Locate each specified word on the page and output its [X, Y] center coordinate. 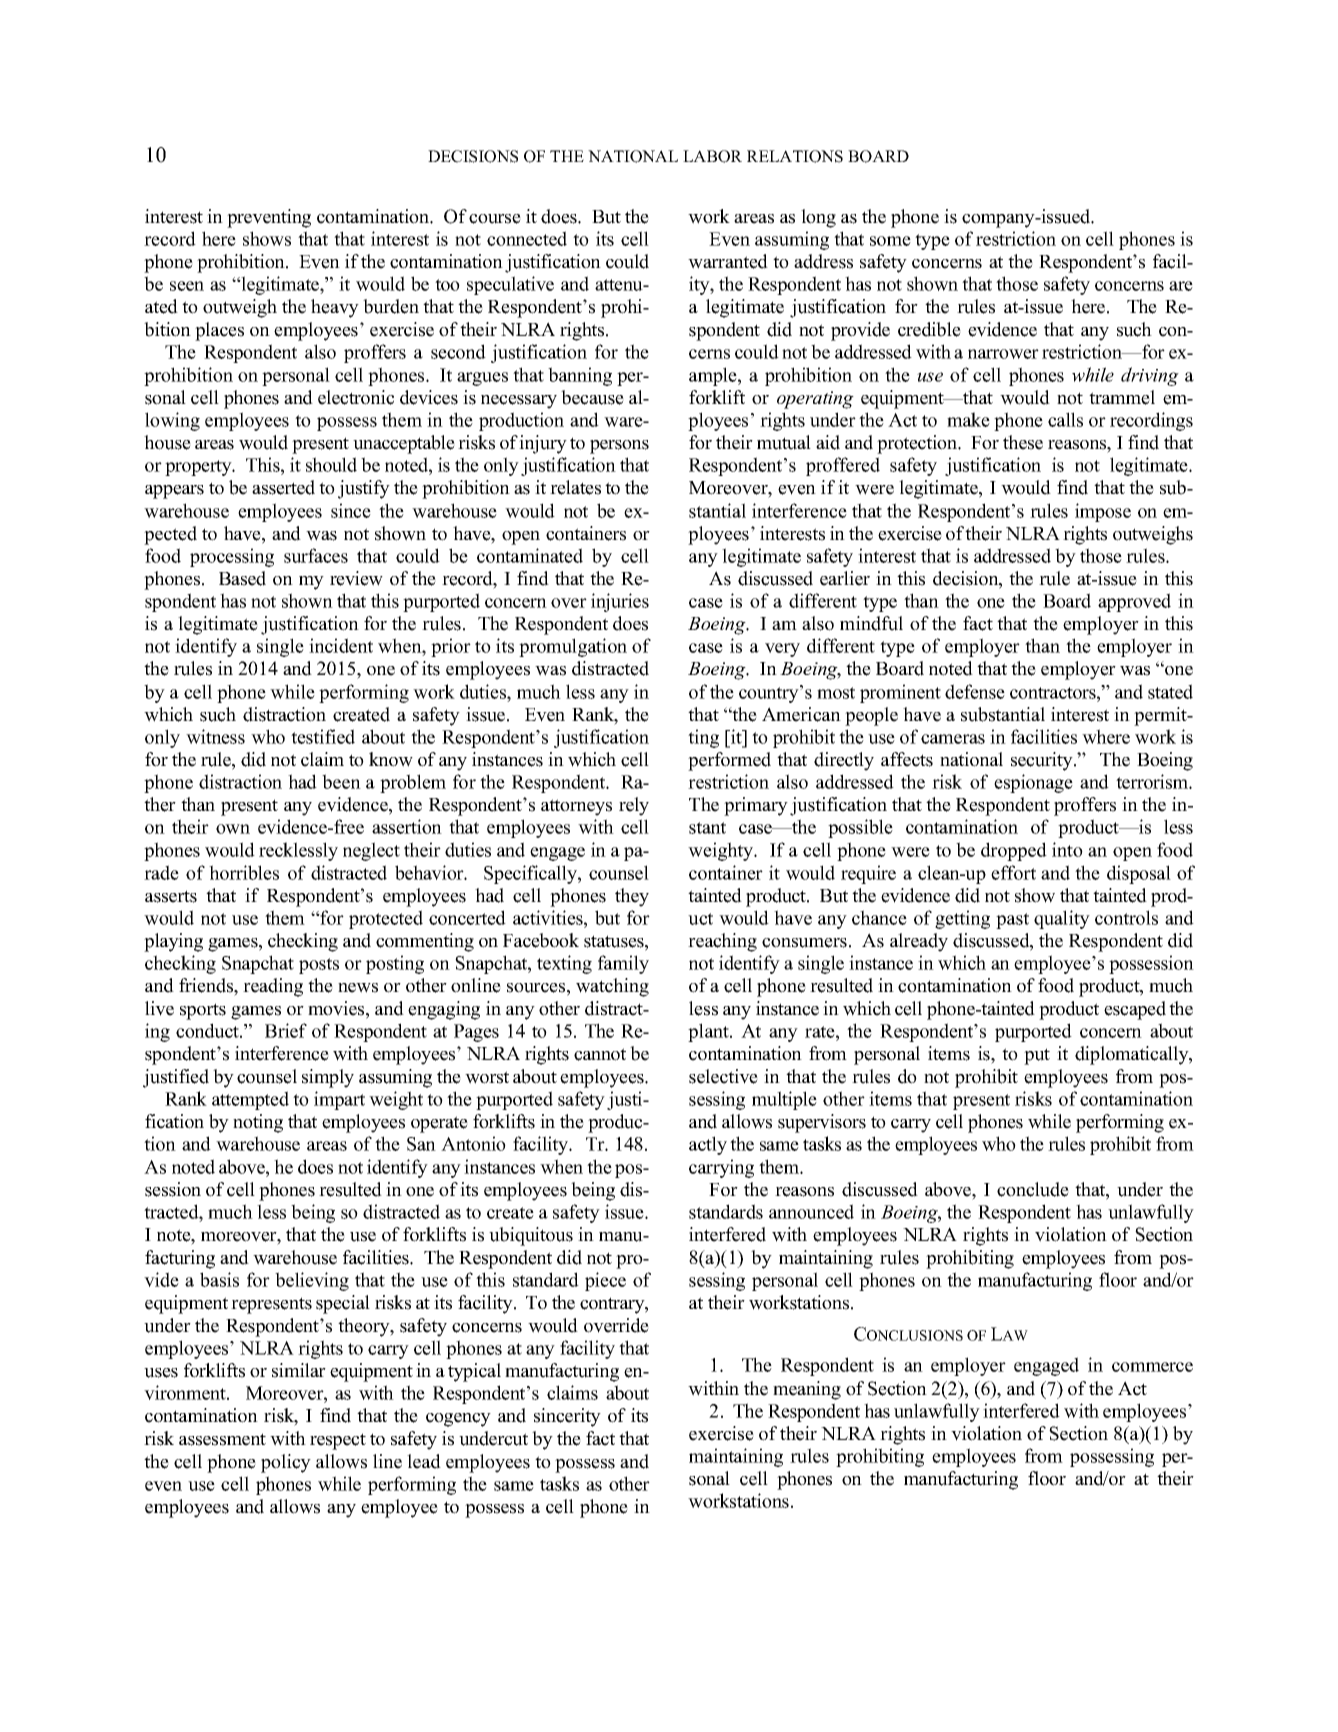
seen [187, 286]
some [890, 241]
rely [634, 806]
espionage [1033, 783]
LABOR [712, 156]
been [341, 781]
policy [286, 1463]
